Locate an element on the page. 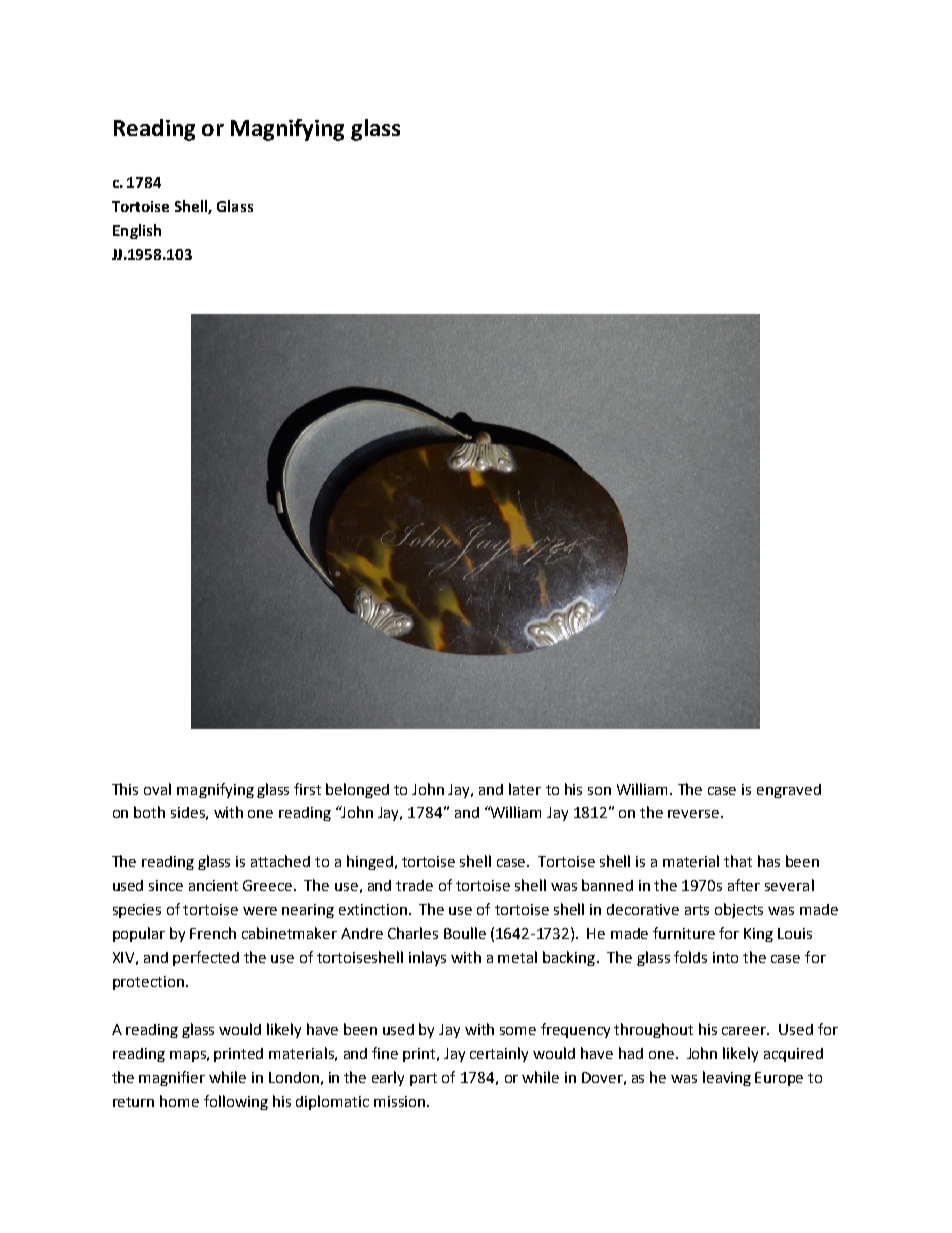 This document has height=1233, width=952. trade is located at coordinates (414, 885).
